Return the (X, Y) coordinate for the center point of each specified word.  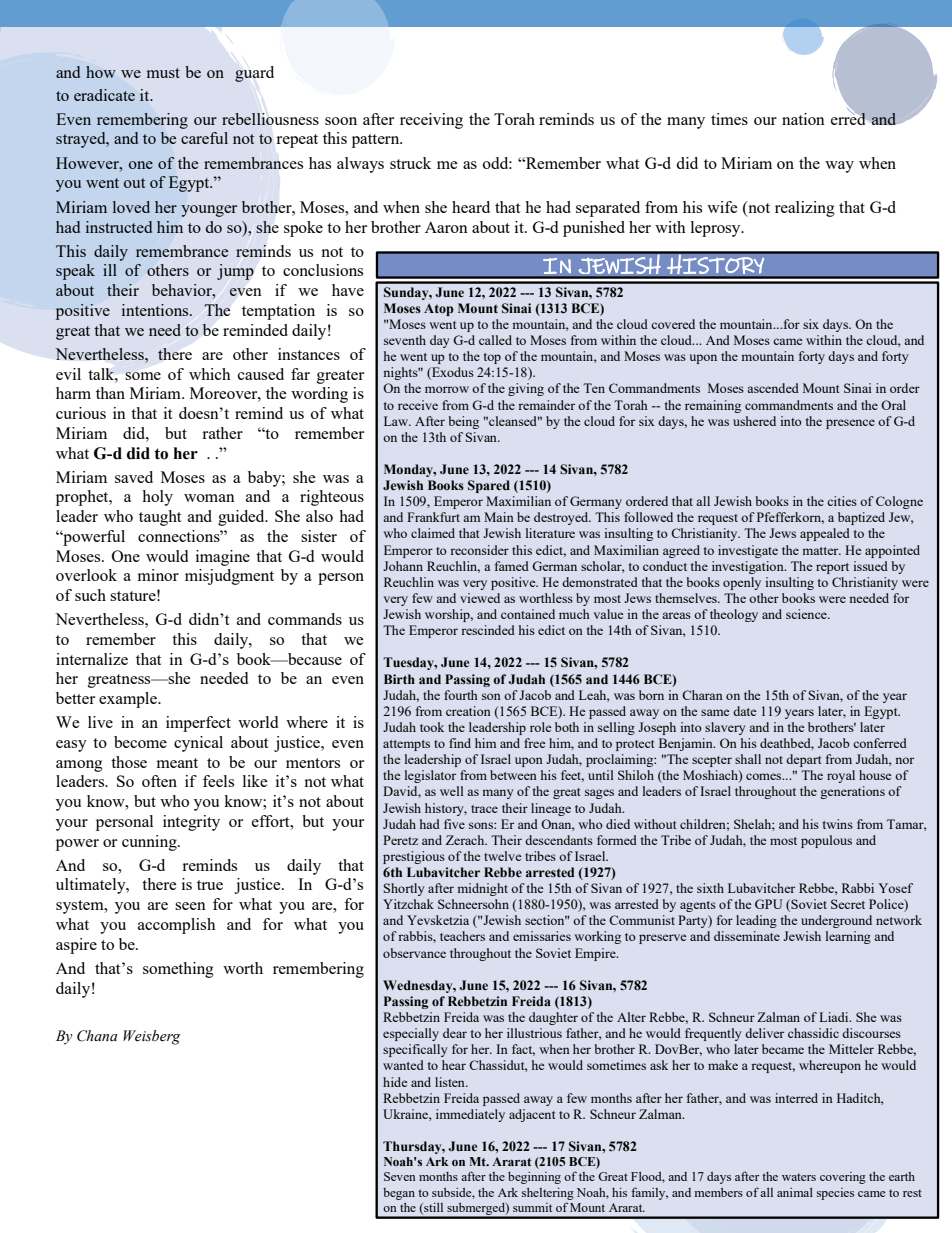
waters (799, 1177)
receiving (431, 121)
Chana (97, 1036)
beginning (534, 1178)
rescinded (488, 630)
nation (803, 119)
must (163, 73)
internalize (92, 659)
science (807, 614)
